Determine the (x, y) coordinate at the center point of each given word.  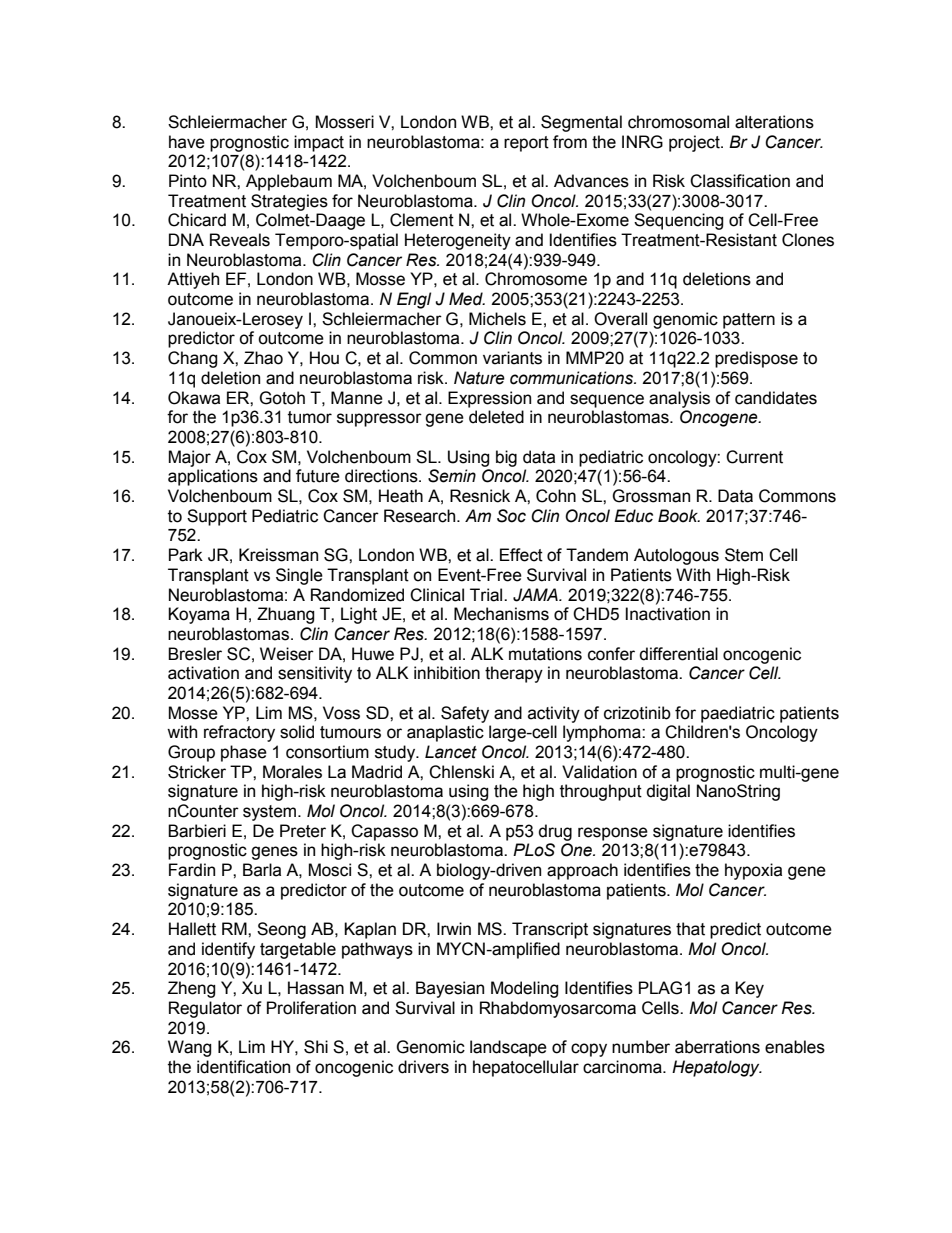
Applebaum (289, 182)
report (526, 144)
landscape (508, 1048)
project (695, 143)
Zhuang (286, 615)
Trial (487, 595)
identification (243, 1067)
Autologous (676, 556)
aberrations (717, 1047)
